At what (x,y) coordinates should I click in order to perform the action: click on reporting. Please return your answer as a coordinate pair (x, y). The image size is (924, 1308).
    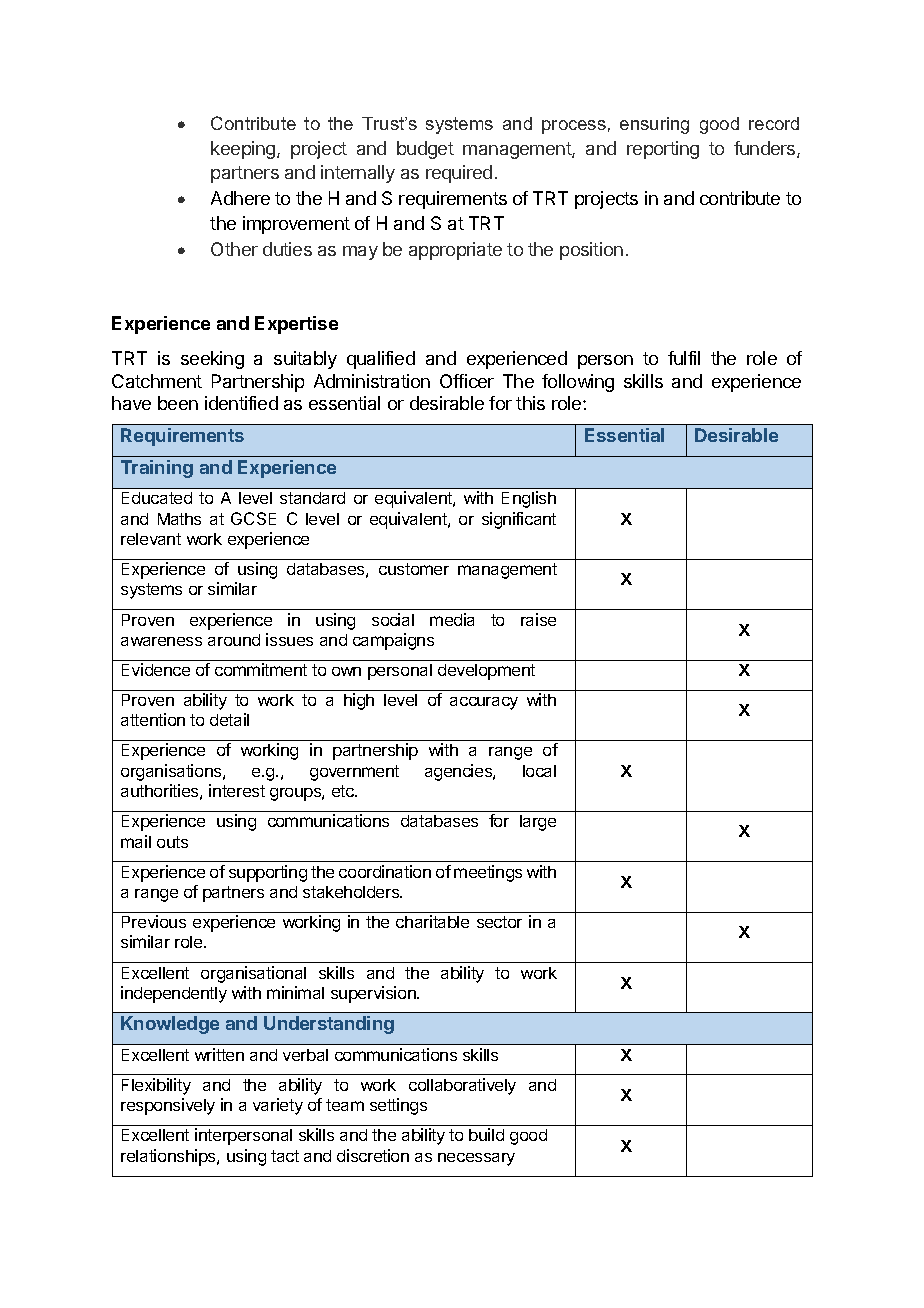
    Looking at the image, I should click on (663, 150).
